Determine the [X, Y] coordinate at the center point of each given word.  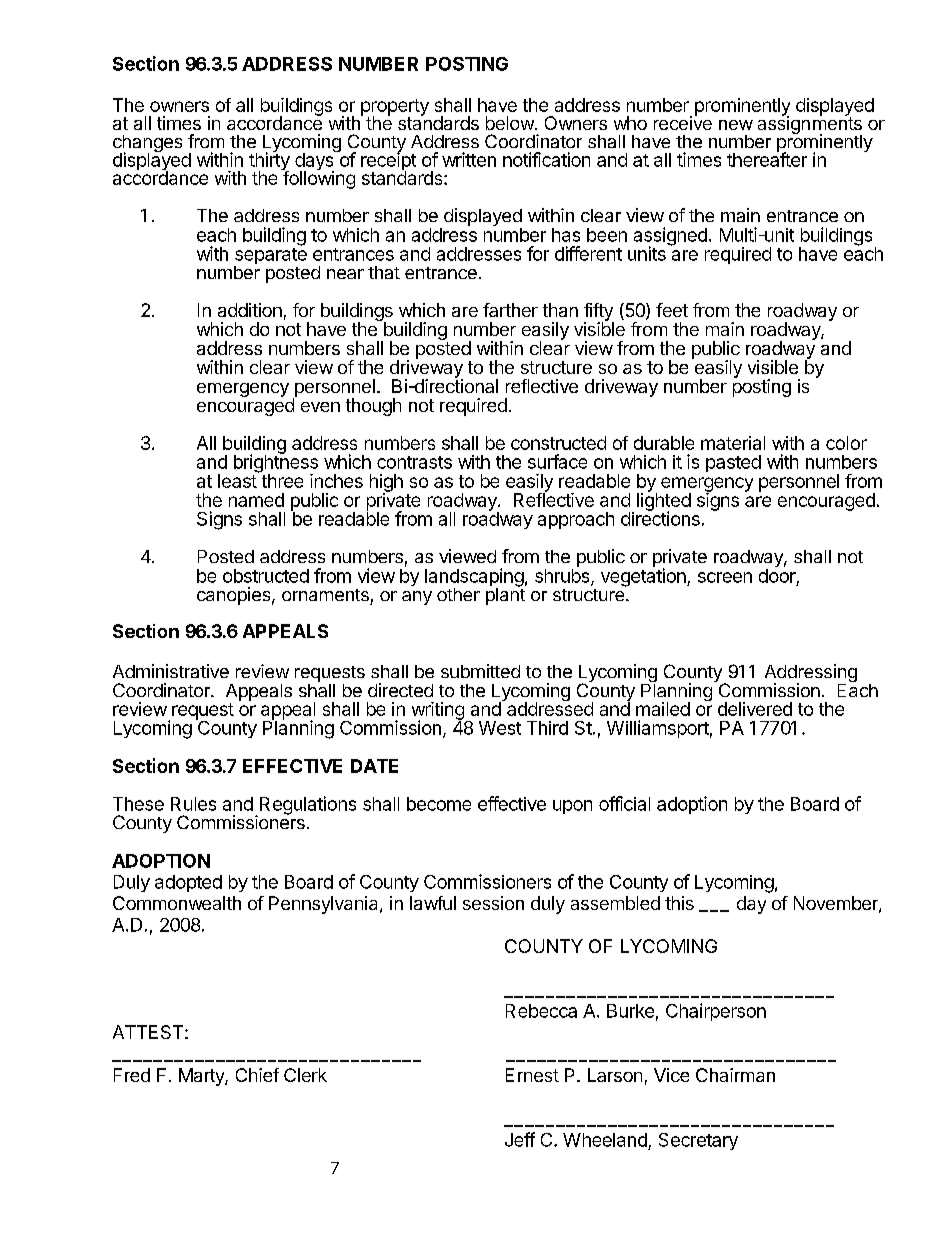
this [679, 903]
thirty [269, 162]
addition [250, 310]
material [733, 443]
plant [506, 595]
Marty [202, 1077]
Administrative [171, 671]
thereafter [767, 158]
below [510, 123]
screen [725, 577]
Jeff [520, 1139]
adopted [188, 883]
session [493, 903]
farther [510, 310]
